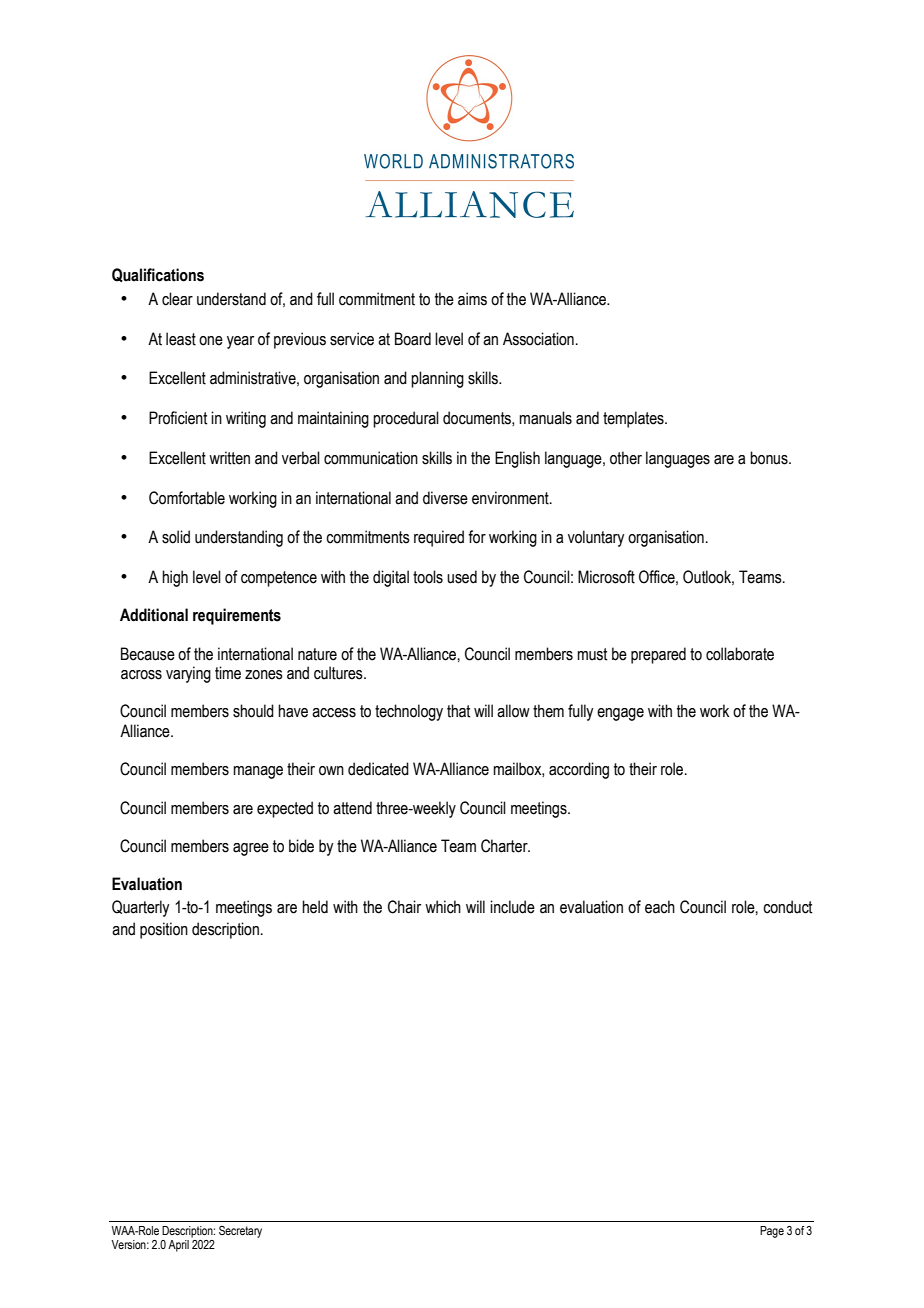 The width and height of the page is (924, 1308). What do you see at coordinates (178, 1246) in the page?
I see `April` at bounding box center [178, 1246].
